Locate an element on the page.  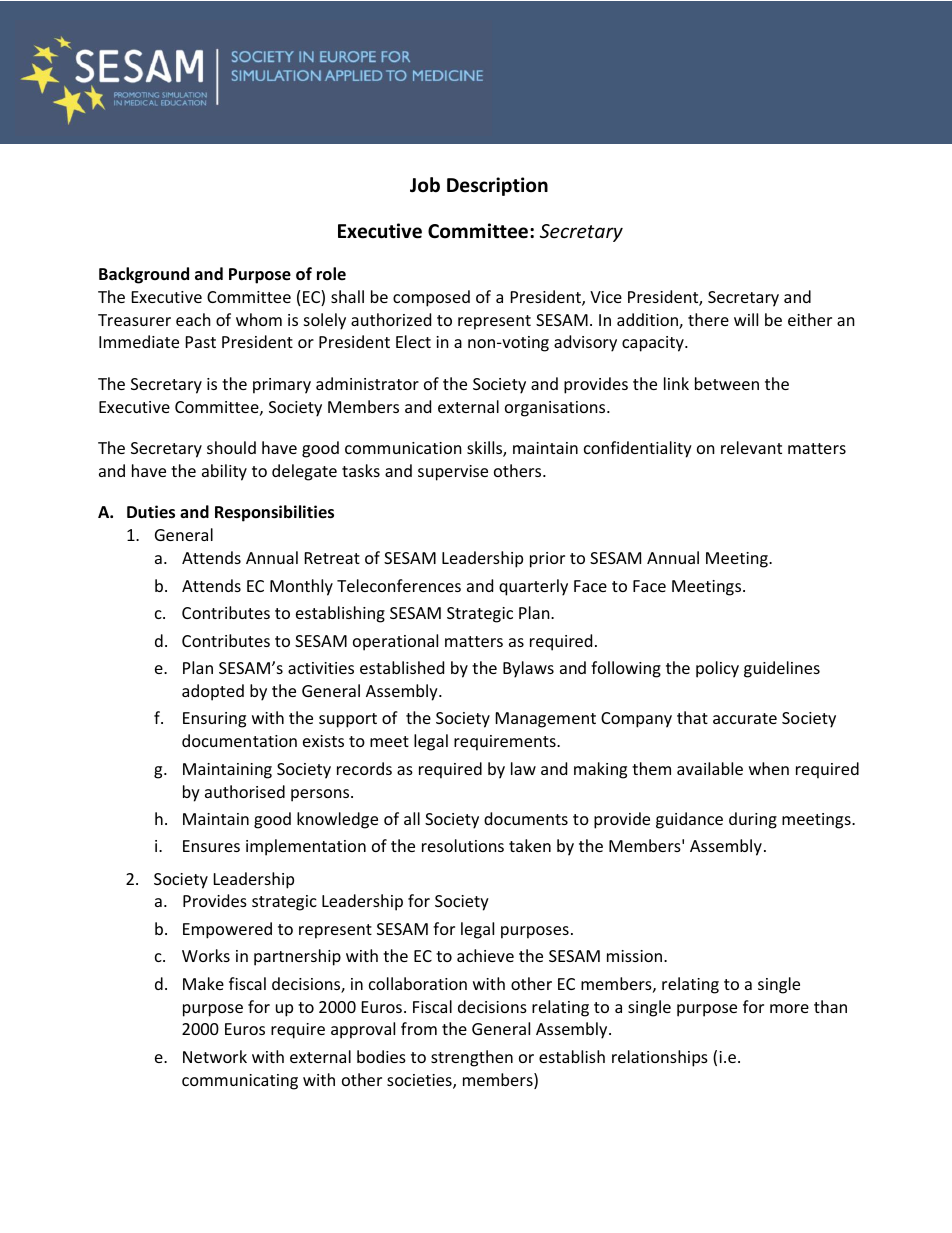
Background is located at coordinates (144, 275).
